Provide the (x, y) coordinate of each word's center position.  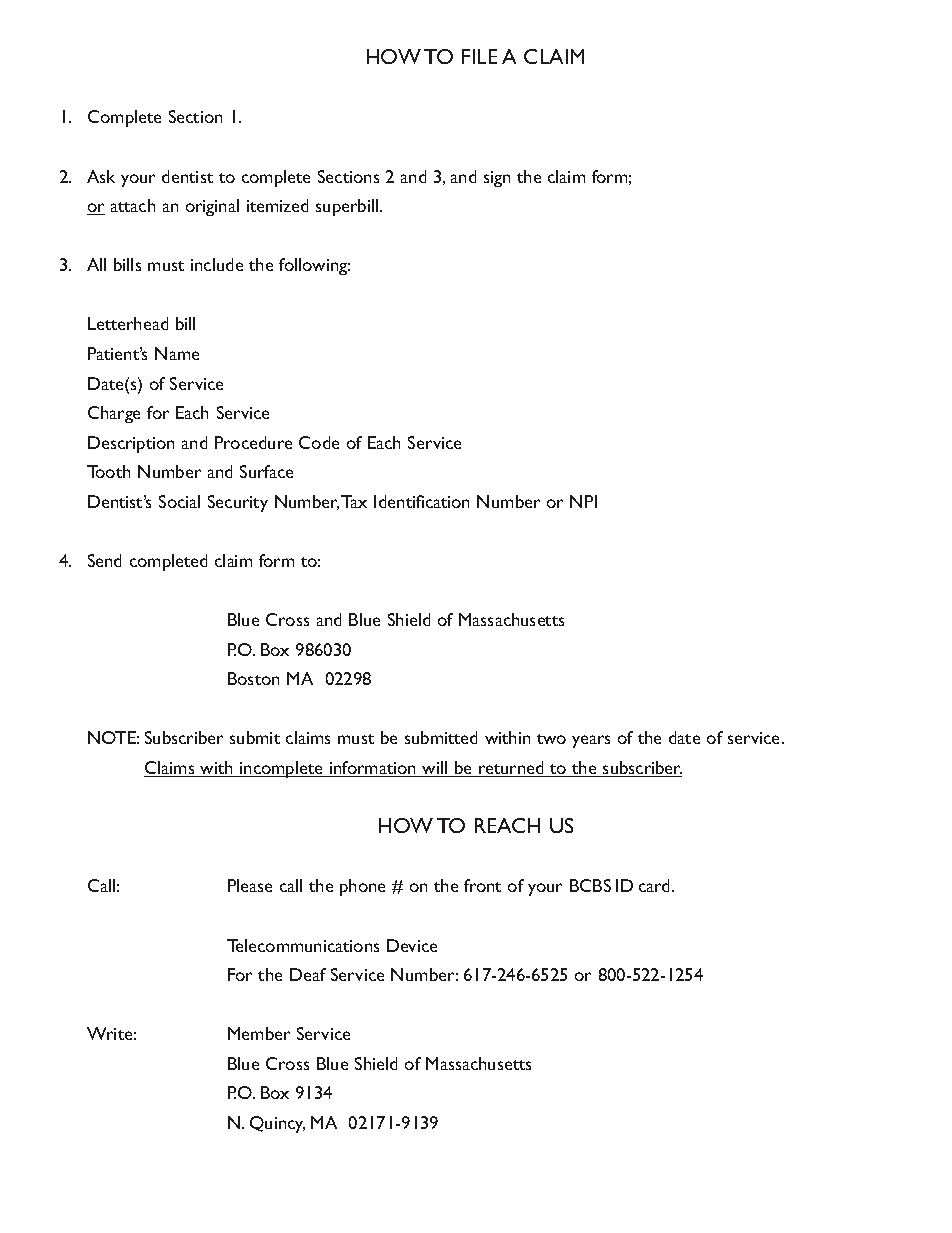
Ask (101, 176)
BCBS (590, 885)
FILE (479, 56)
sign (497, 179)
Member (259, 1033)
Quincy (277, 1124)
